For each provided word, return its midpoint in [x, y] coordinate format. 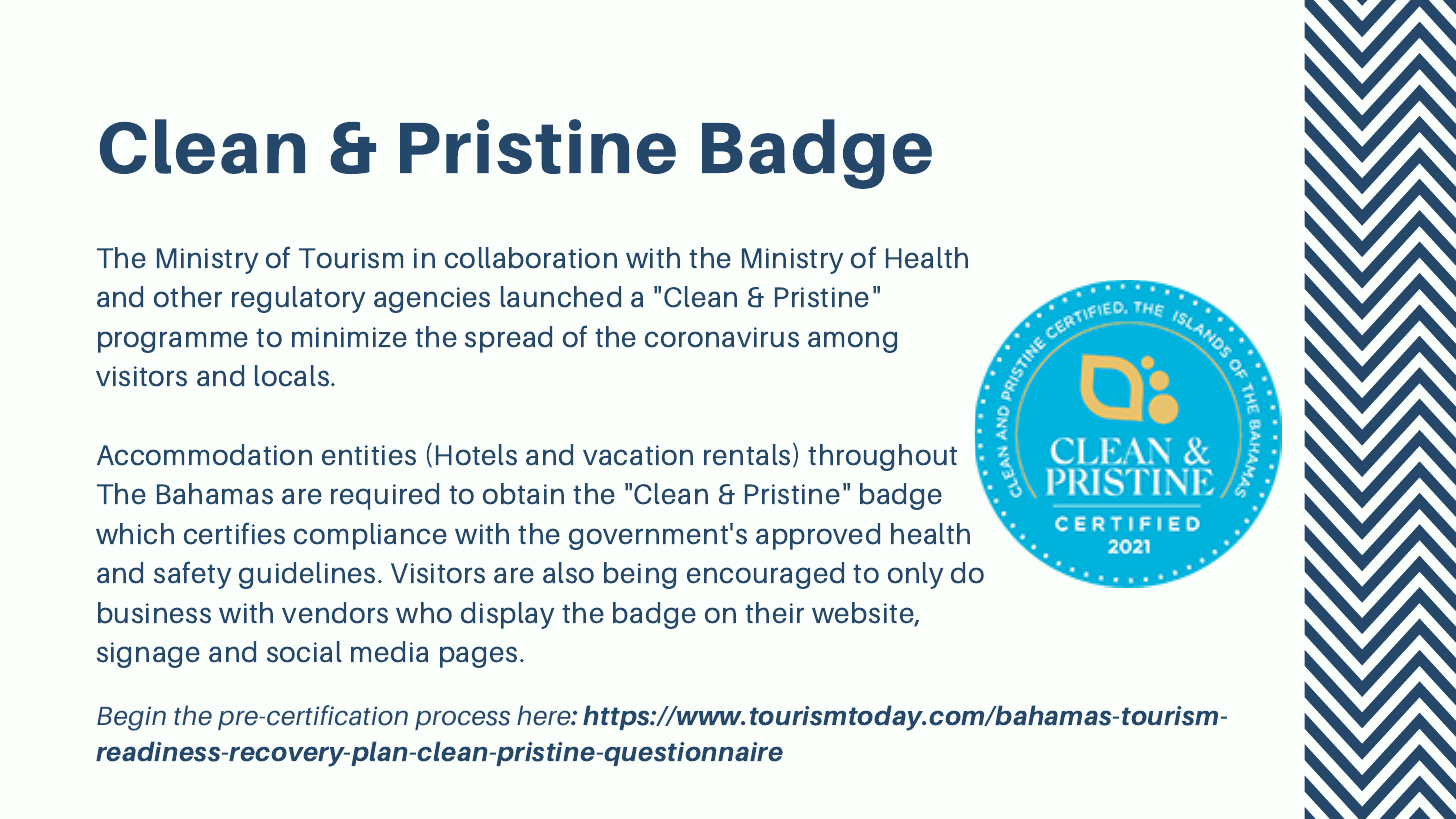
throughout [882, 457]
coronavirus [722, 337]
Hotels [476, 455]
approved [818, 536]
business [154, 613]
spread [508, 339]
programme [173, 342]
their [774, 613]
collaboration [531, 258]
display [507, 615]
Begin [131, 718]
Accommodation [204, 455]
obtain [523, 494]
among [852, 342]
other [188, 297]
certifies [234, 533]
